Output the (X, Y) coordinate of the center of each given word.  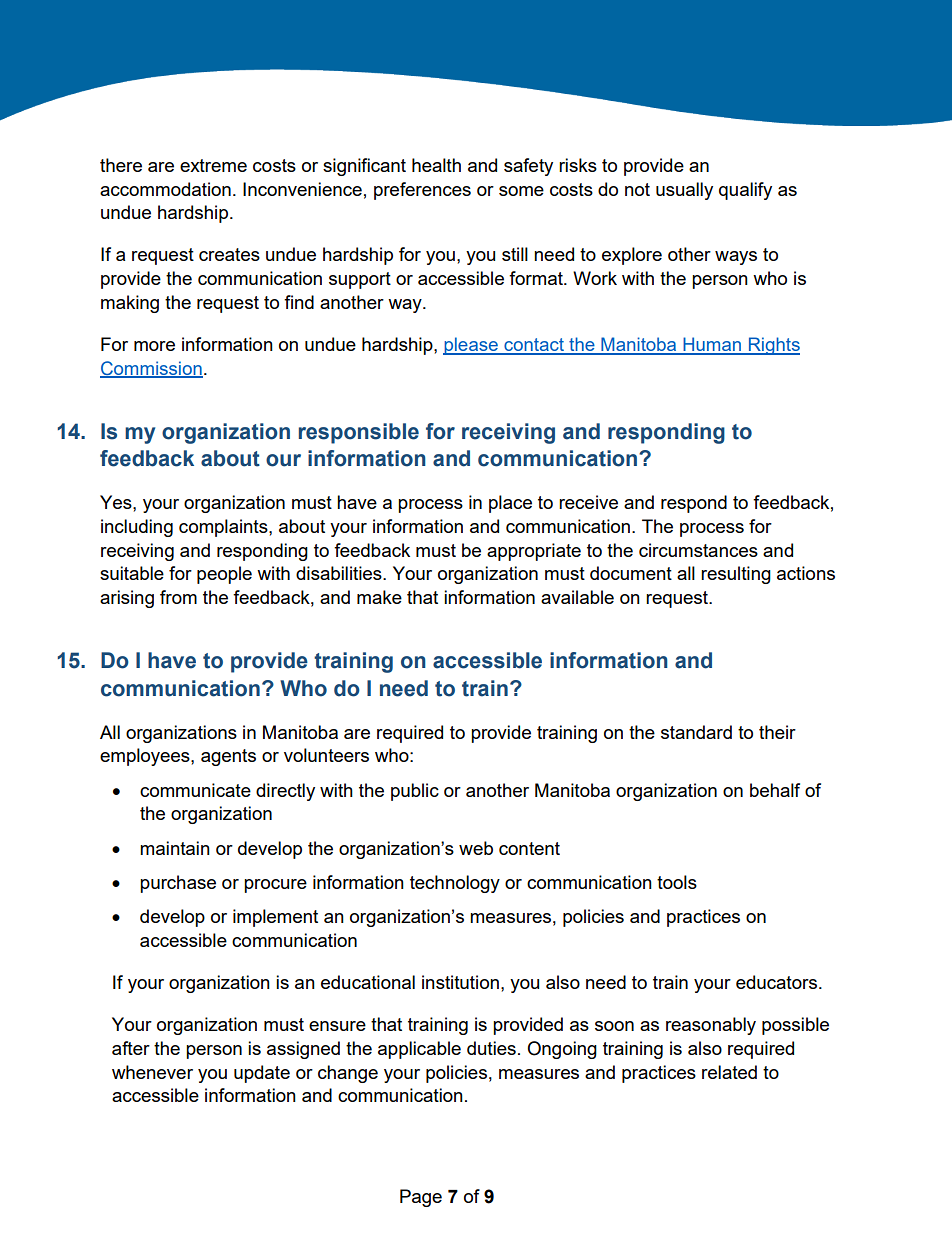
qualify (745, 191)
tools (677, 882)
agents (228, 757)
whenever (152, 1072)
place (510, 504)
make (379, 597)
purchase (178, 884)
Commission (151, 369)
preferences (422, 191)
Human (712, 345)
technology (455, 884)
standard (696, 732)
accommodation (165, 189)
